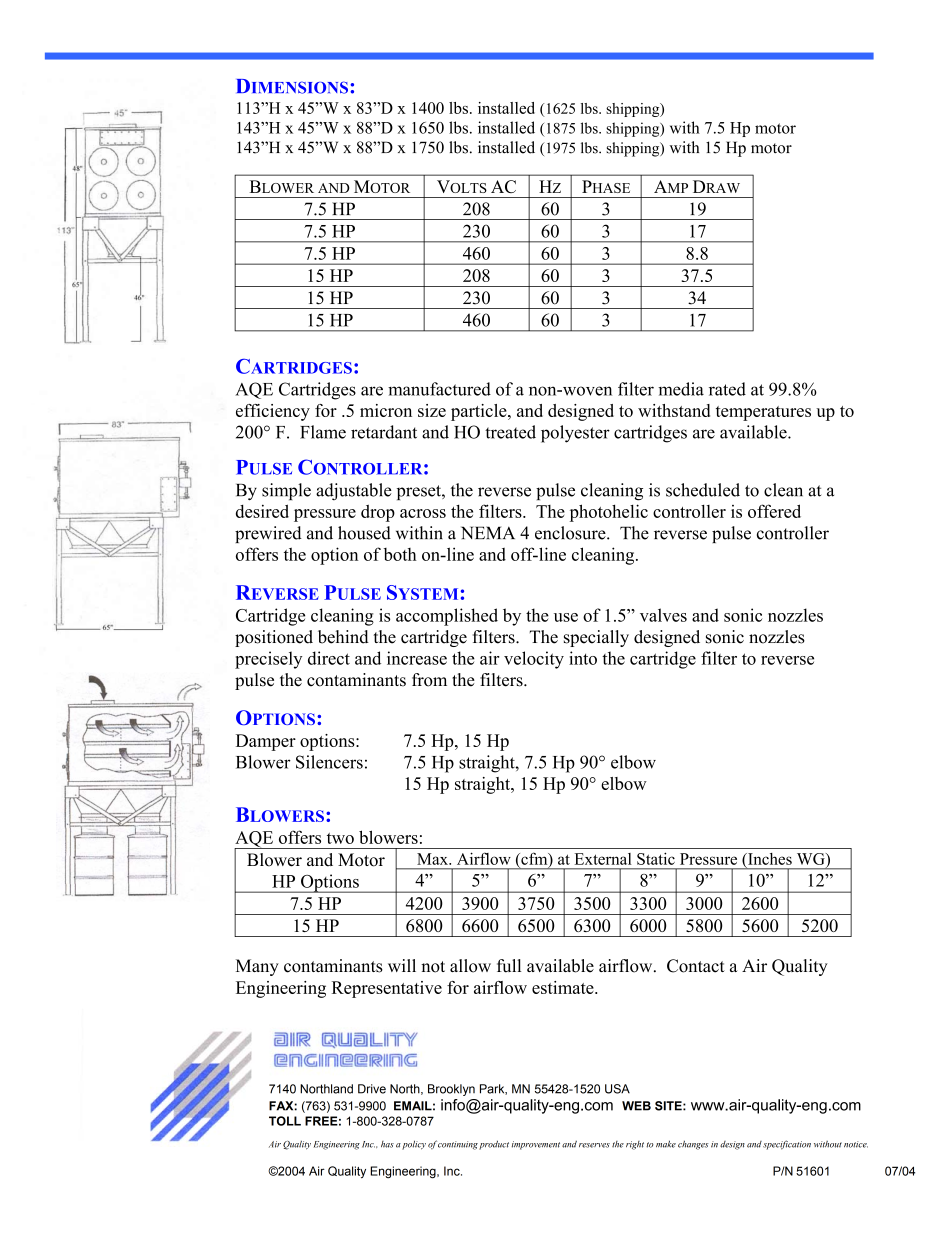 The width and height of the document is (952, 1233). What do you see at coordinates (329, 658) in the document?
I see `direct` at bounding box center [329, 658].
